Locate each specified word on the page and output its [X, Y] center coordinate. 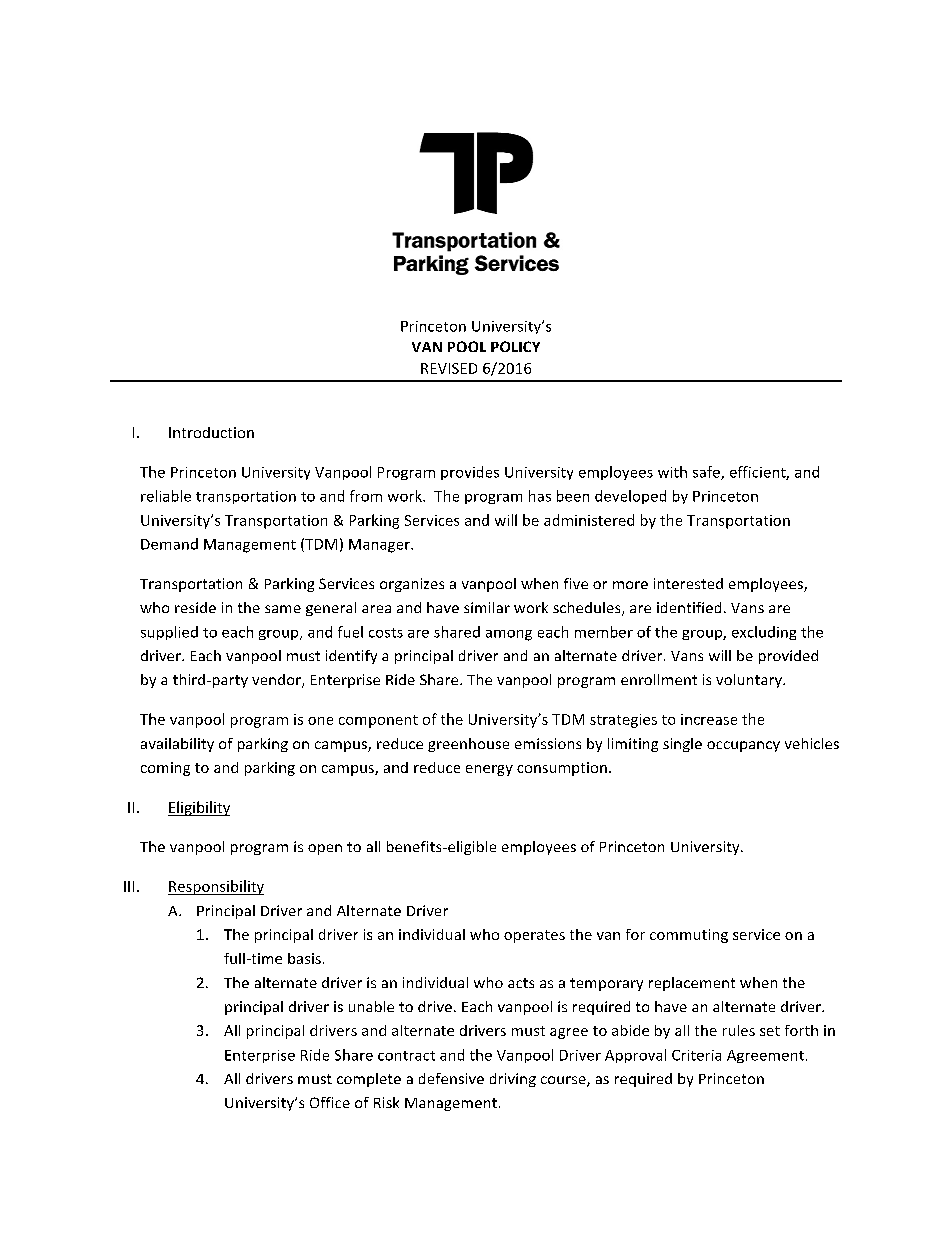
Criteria [696, 1055]
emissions [548, 743]
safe [707, 473]
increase [709, 719]
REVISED [449, 368]
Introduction [211, 432]
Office [330, 1102]
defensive [451, 1078]
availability [177, 745]
